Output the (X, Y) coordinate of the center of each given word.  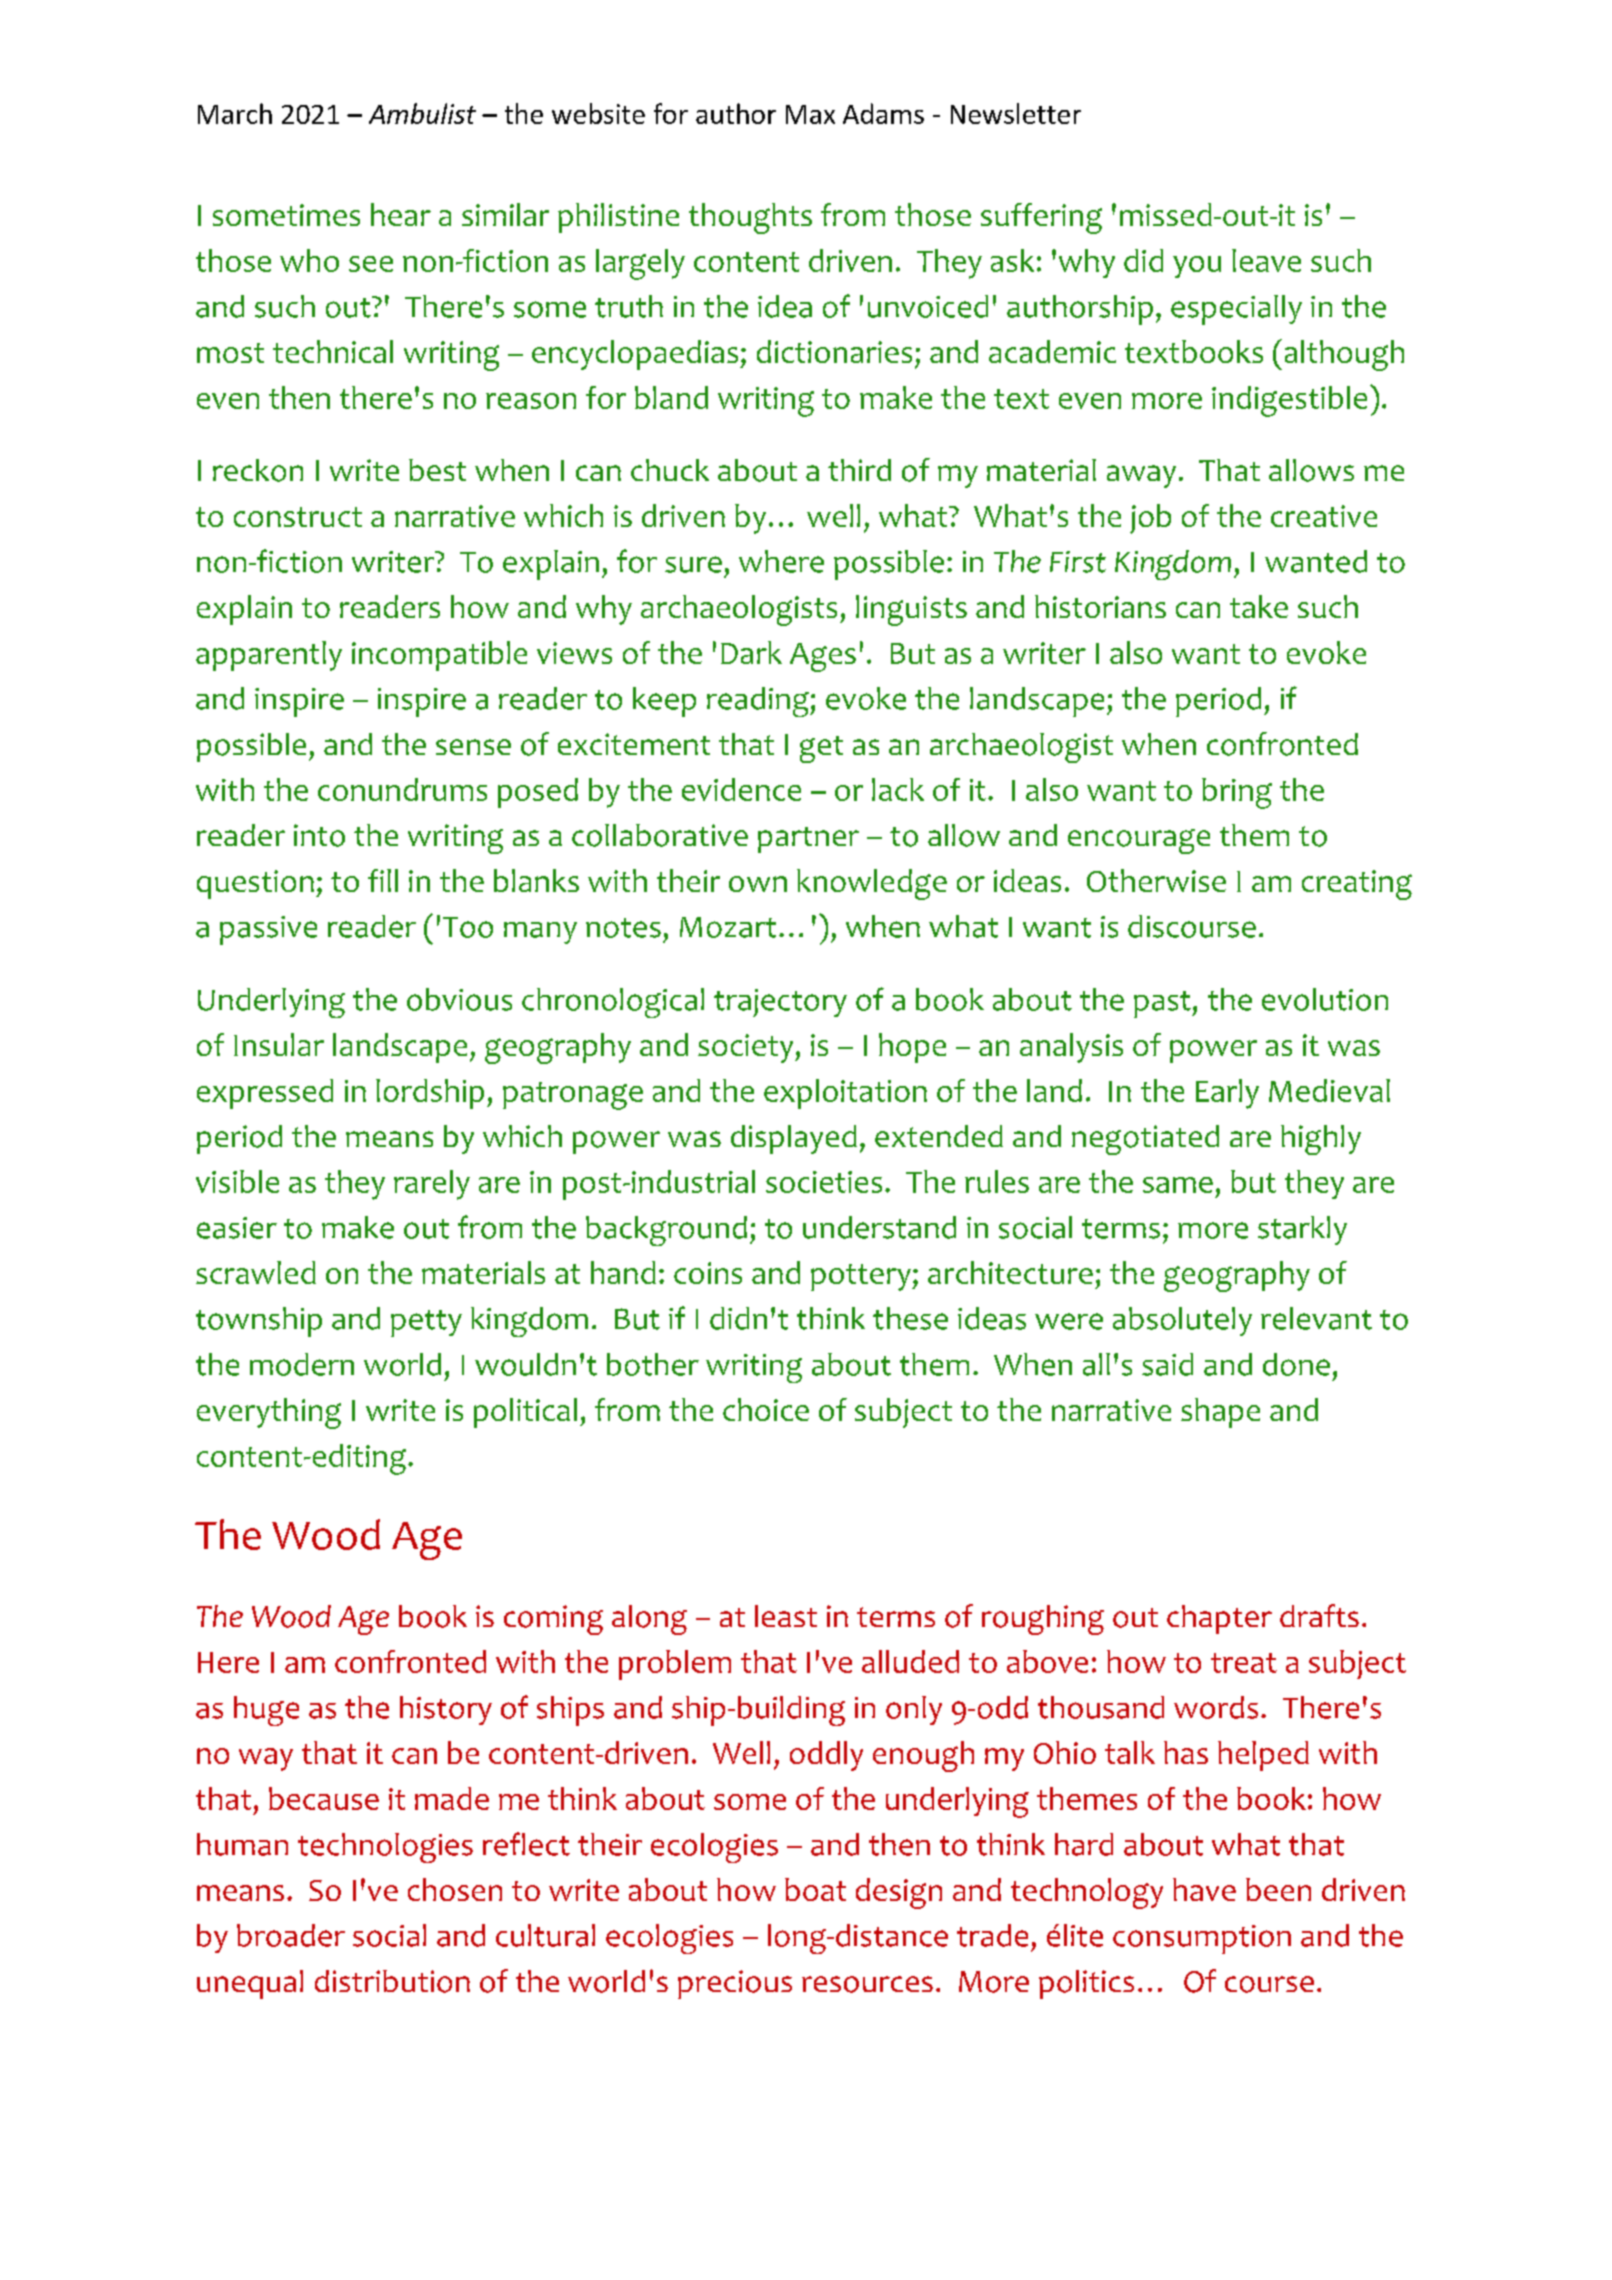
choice (766, 1409)
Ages (823, 657)
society (747, 1048)
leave (1266, 260)
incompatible (439, 656)
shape (1220, 1413)
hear (401, 214)
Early (1227, 1094)
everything (269, 1413)
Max (810, 114)
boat (815, 1889)
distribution (392, 1981)
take (1259, 606)
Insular (279, 1044)
